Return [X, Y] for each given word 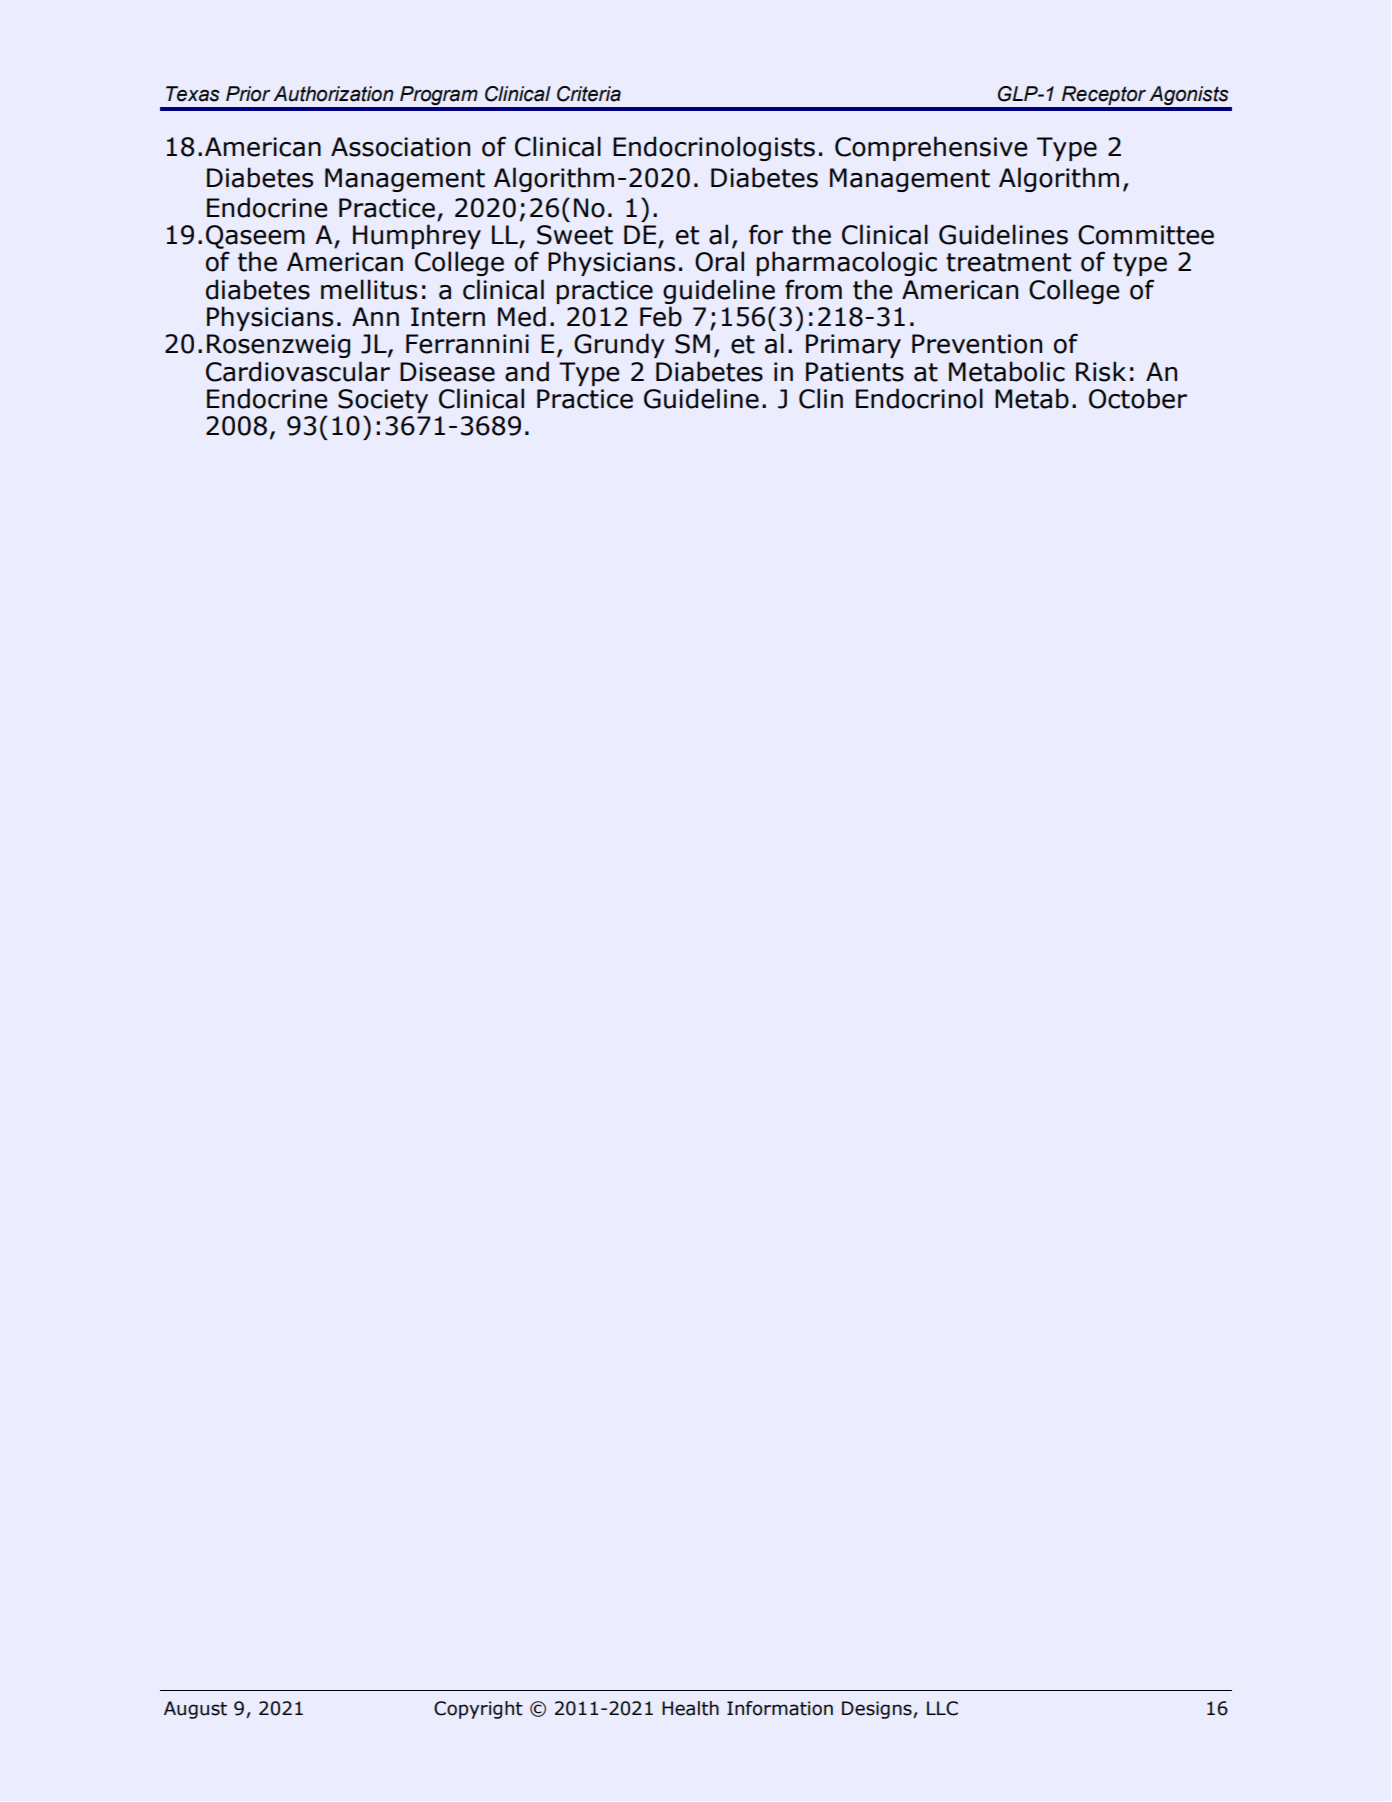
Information [780, 1708]
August [195, 1710]
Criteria [589, 94]
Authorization [333, 94]
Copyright [478, 1710]
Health [690, 1708]
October [1138, 398]
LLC [942, 1708]
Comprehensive [931, 148]
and [527, 371]
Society [383, 401]
